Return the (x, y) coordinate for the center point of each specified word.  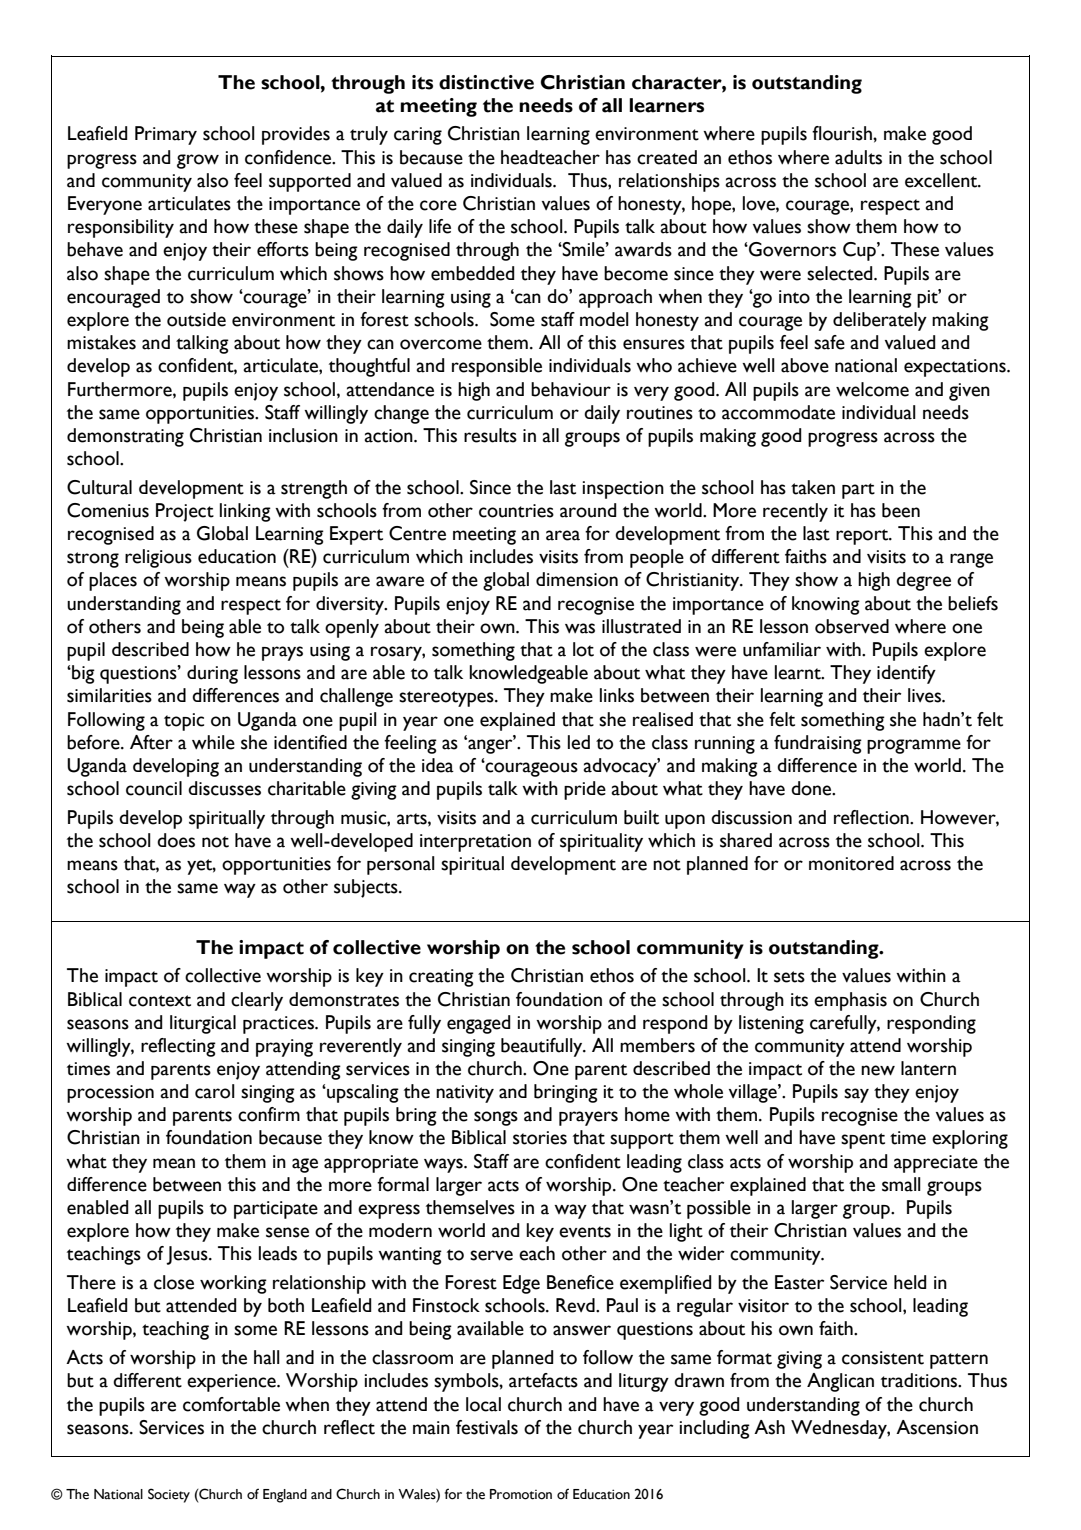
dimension (577, 579)
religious (158, 558)
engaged (478, 1024)
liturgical (203, 1024)
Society (169, 1495)
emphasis (850, 1001)
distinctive (486, 82)
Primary (166, 135)
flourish (843, 133)
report (863, 537)
